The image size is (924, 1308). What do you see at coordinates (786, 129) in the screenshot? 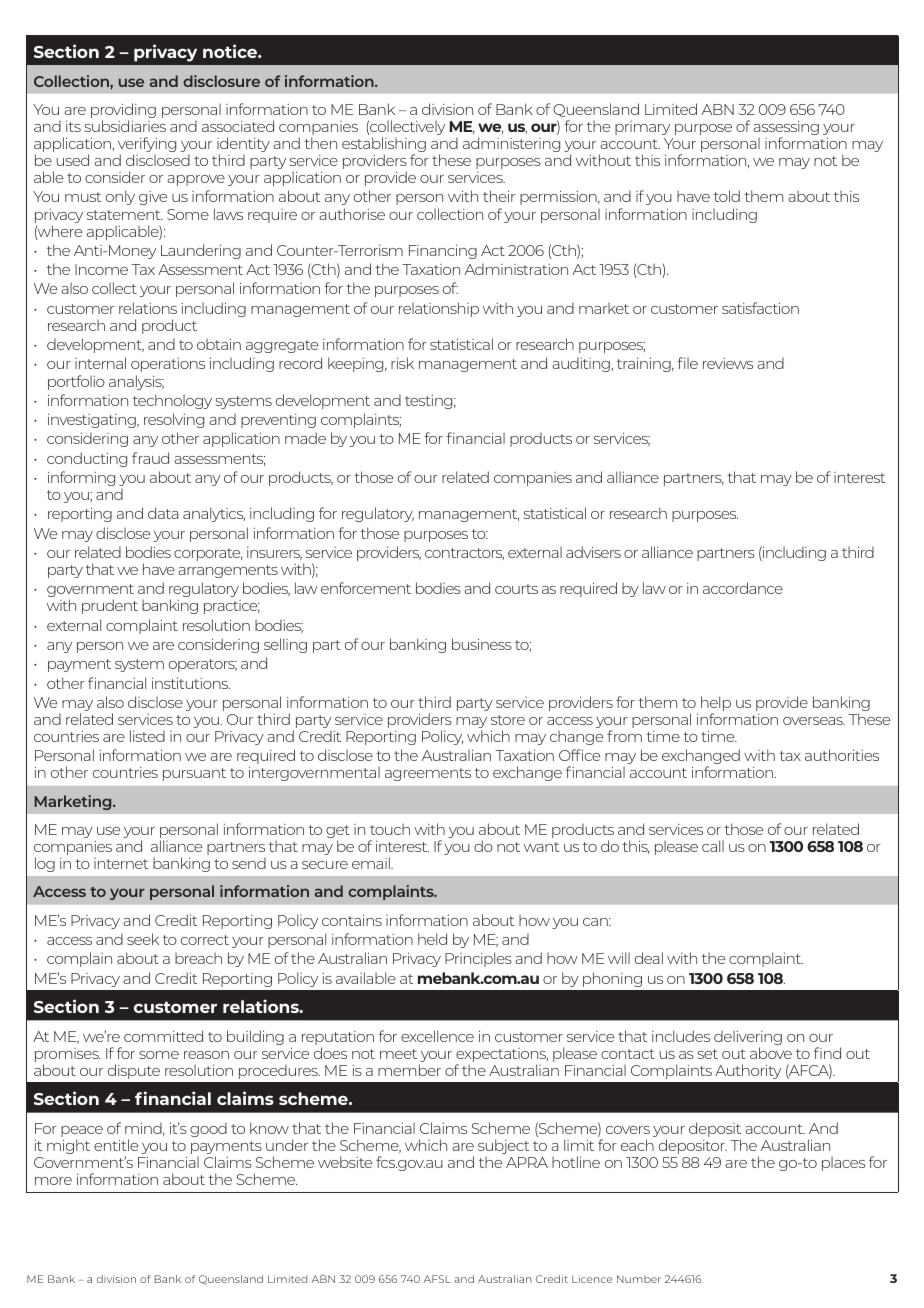
I see `assessing` at bounding box center [786, 129].
